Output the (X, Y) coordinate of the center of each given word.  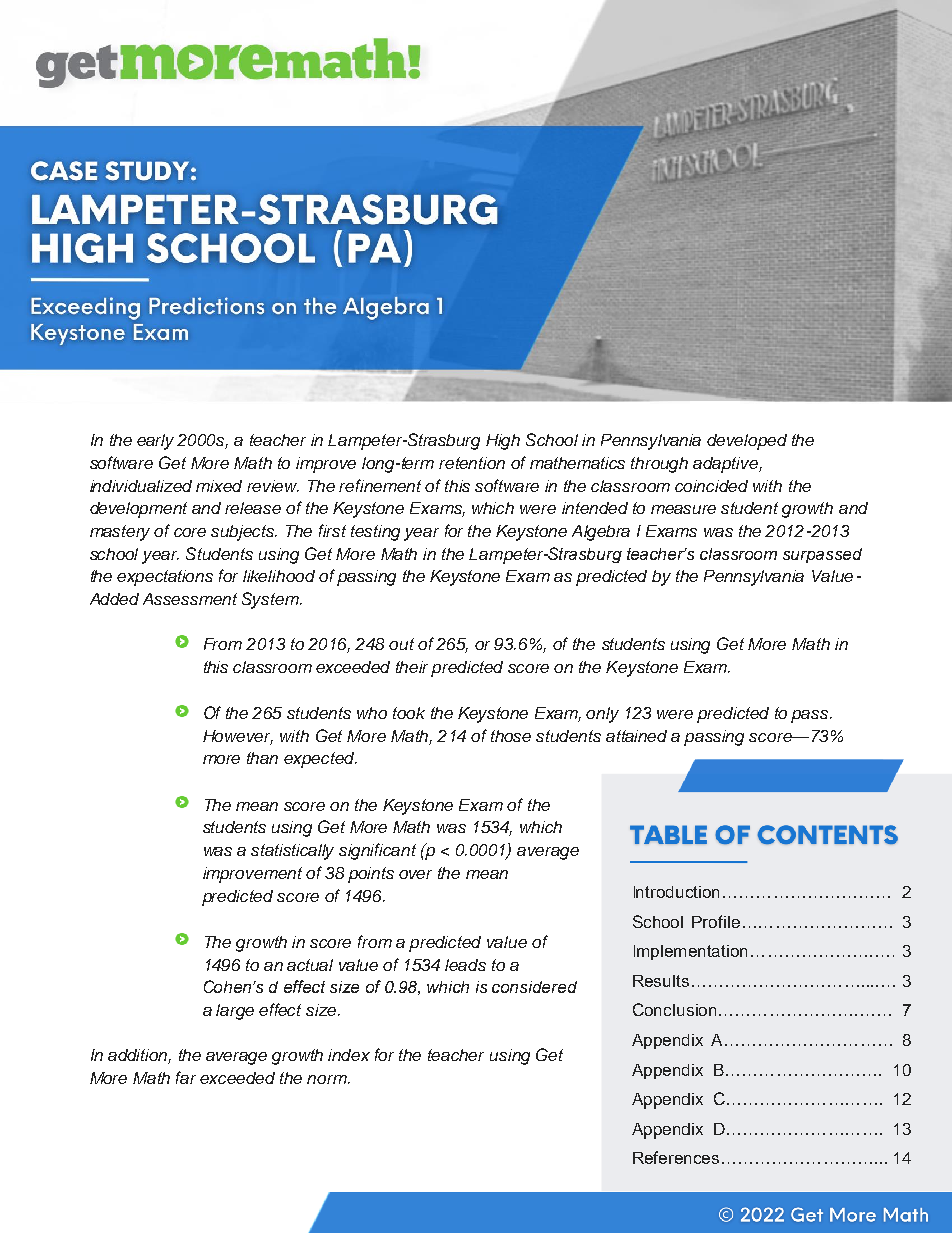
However (238, 737)
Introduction (676, 892)
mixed (219, 486)
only (602, 715)
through (659, 465)
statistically (292, 852)
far (186, 1077)
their (412, 667)
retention (472, 463)
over (415, 874)
